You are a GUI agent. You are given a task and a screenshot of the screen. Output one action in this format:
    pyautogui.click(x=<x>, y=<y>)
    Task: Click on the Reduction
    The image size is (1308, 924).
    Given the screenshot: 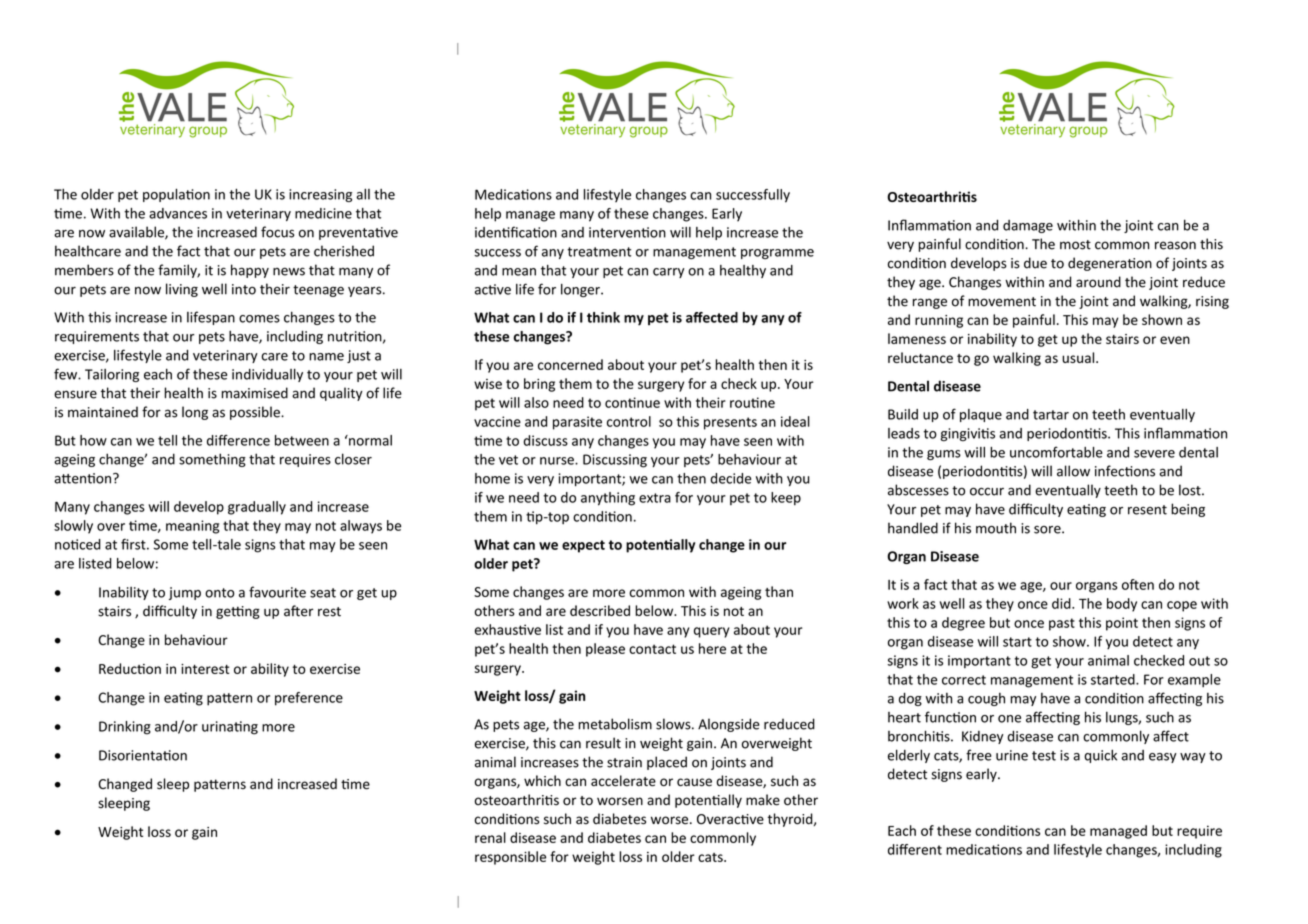 What is the action you would take?
    pyautogui.click(x=130, y=668)
